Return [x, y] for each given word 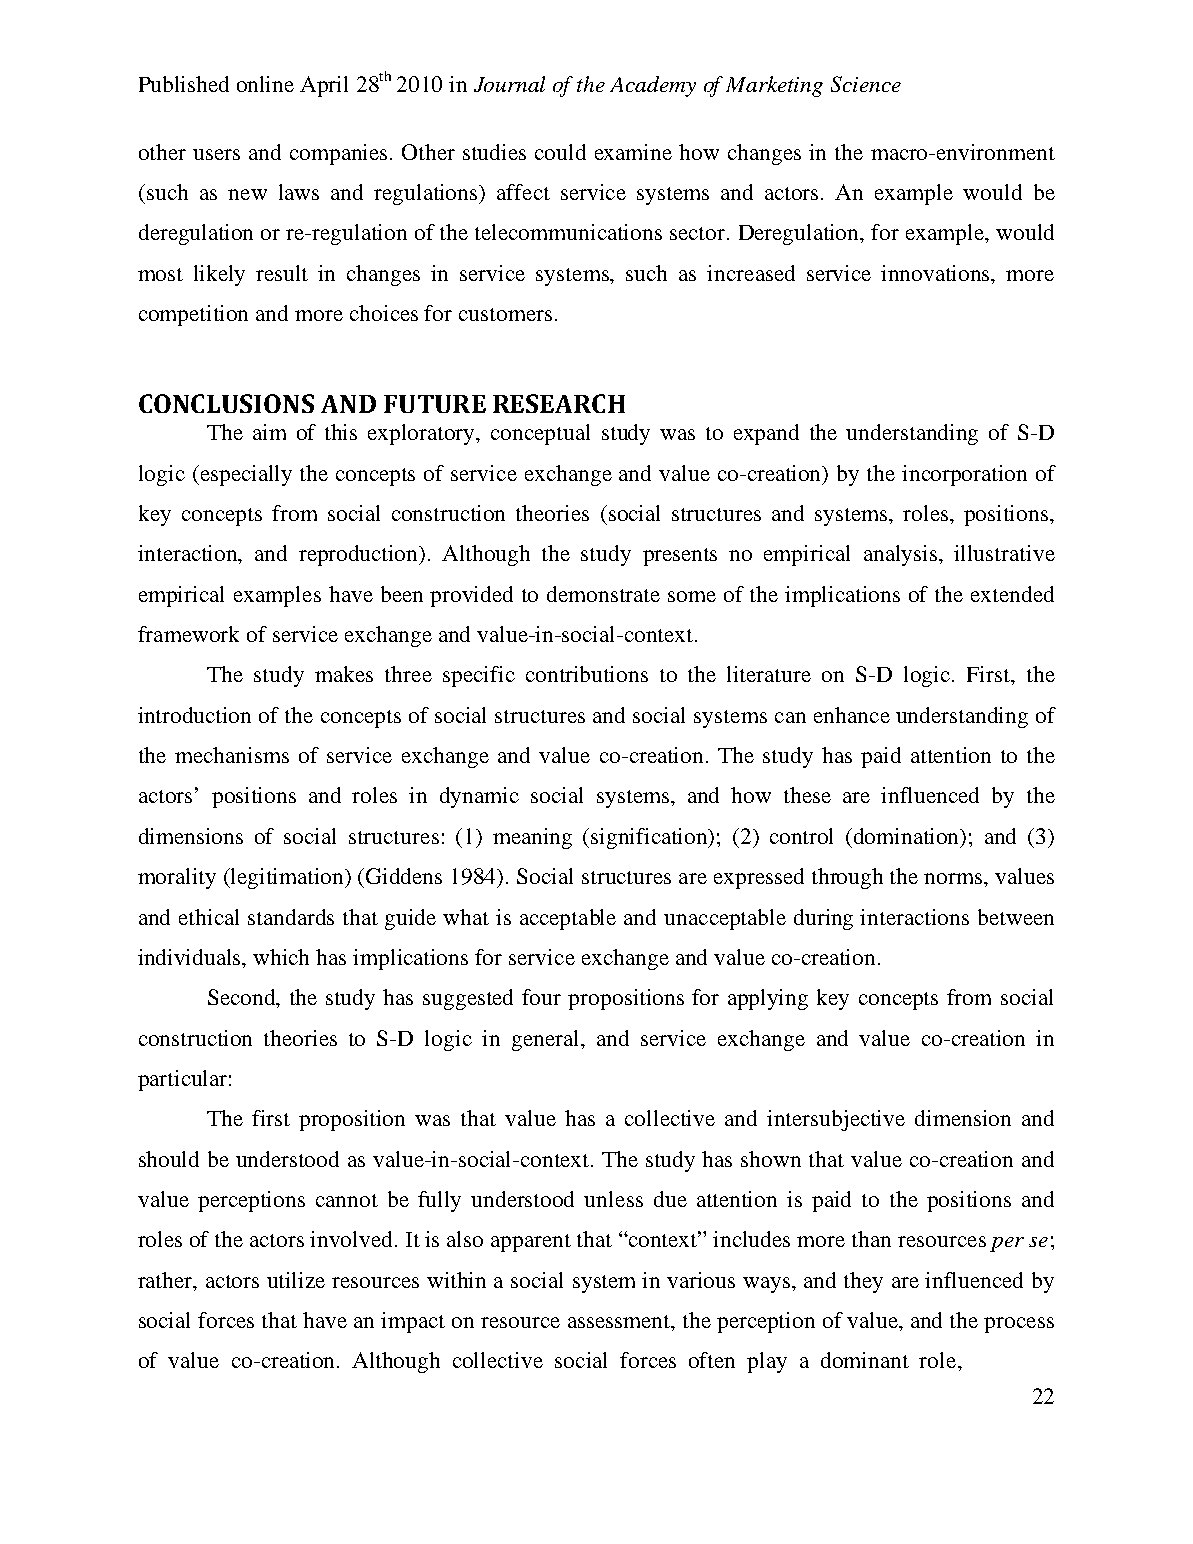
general [547, 1040]
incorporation [964, 475]
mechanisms [232, 755]
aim [269, 432]
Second [243, 998]
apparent [531, 1243]
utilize [296, 1280]
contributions [587, 674]
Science [866, 84]
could [560, 152]
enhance [852, 715]
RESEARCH [559, 403]
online [265, 84]
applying [768, 999]
